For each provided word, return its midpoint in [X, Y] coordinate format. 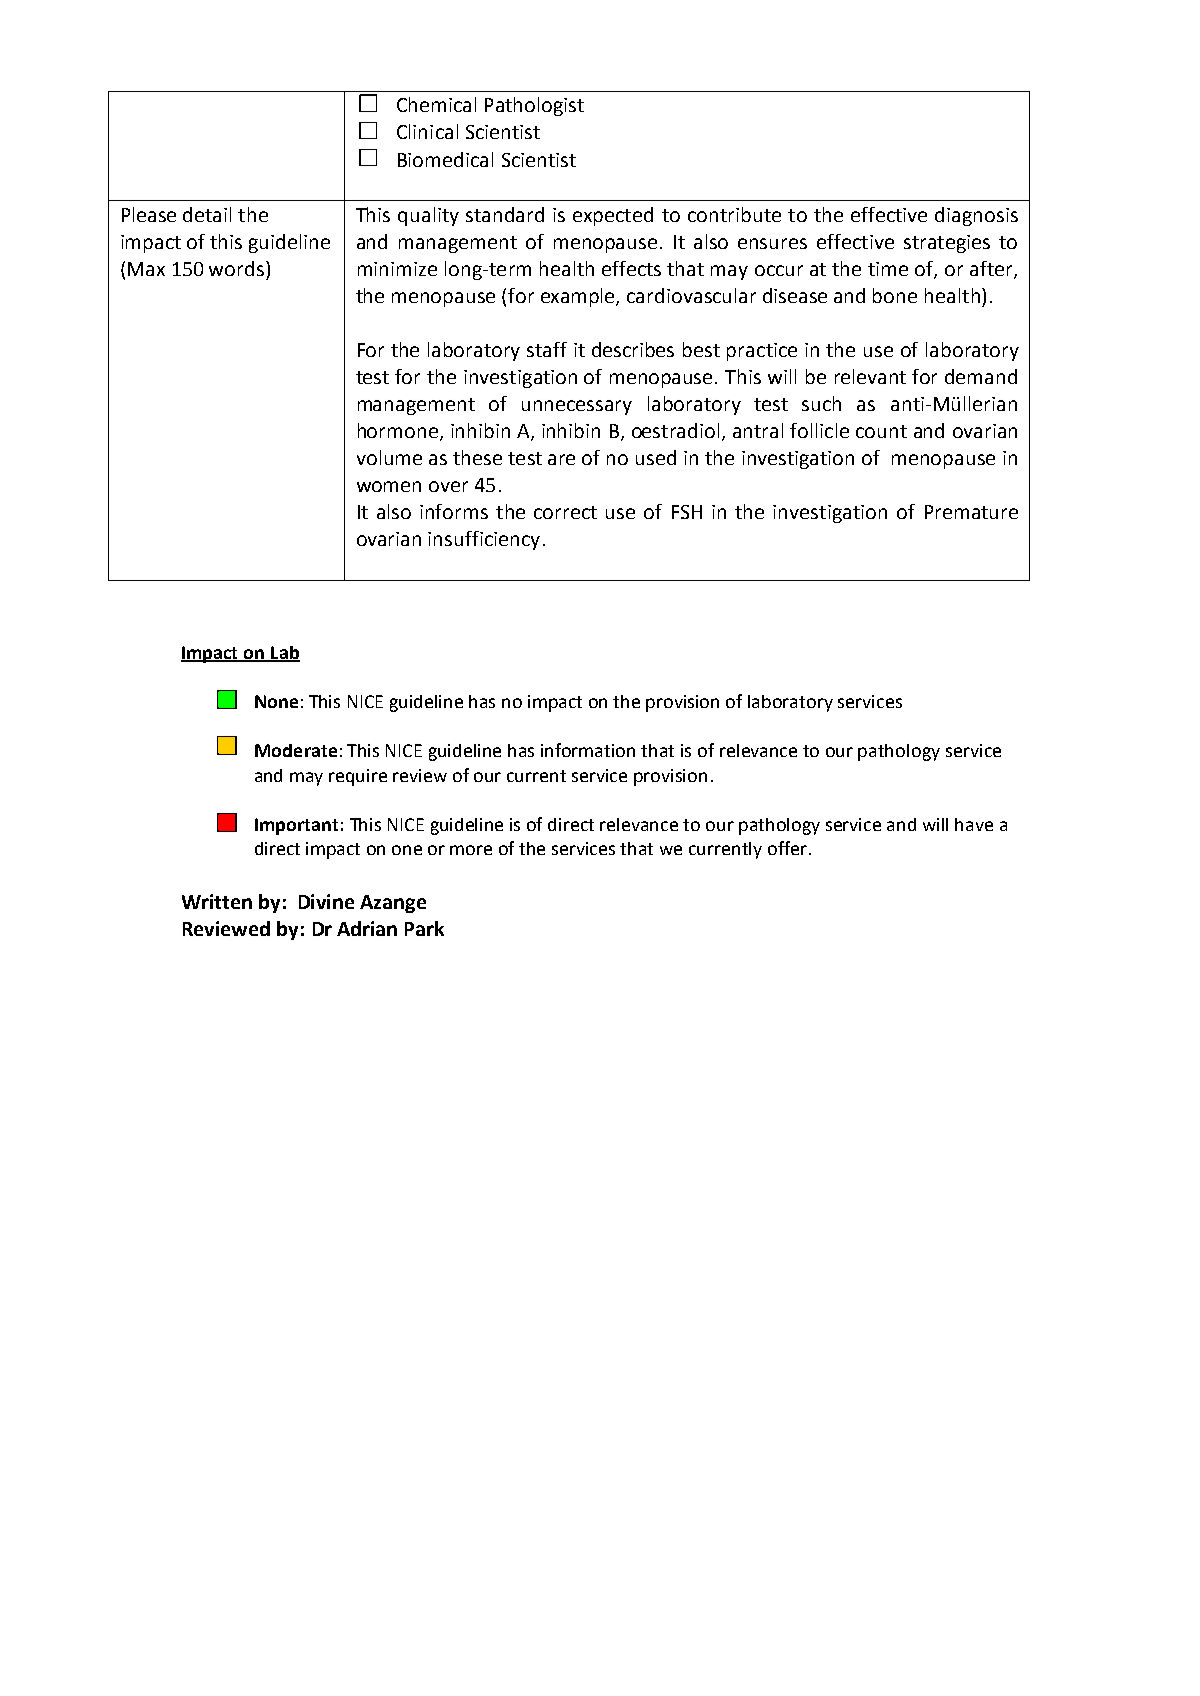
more [471, 850]
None [276, 701]
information [588, 750]
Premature [971, 512]
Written [217, 901]
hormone [398, 430]
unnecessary [577, 407]
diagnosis [976, 216]
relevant [870, 376]
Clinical [427, 131]
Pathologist [534, 106]
